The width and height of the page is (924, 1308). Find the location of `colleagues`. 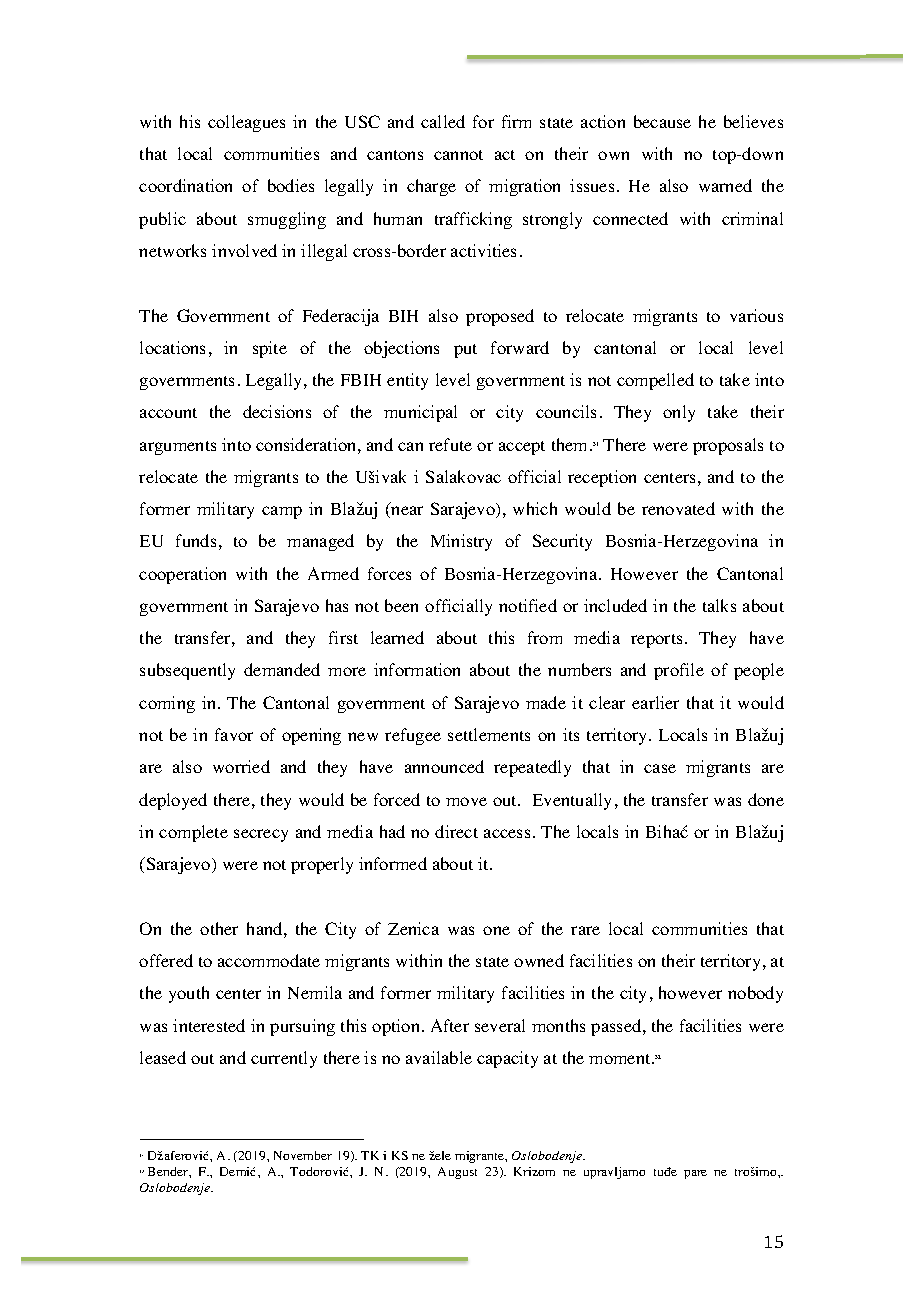

colleagues is located at coordinates (246, 123).
